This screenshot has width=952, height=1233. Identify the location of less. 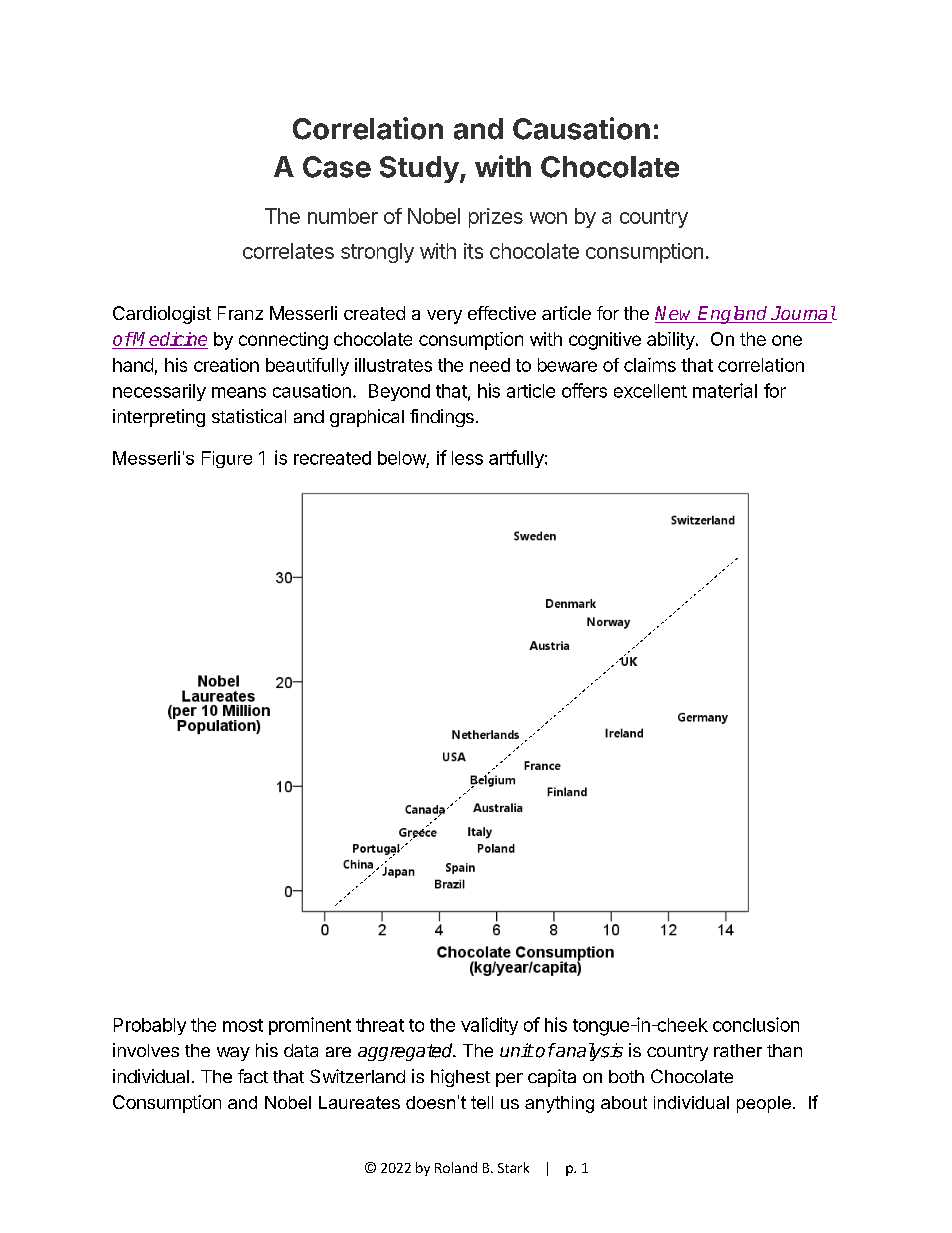
(467, 458).
